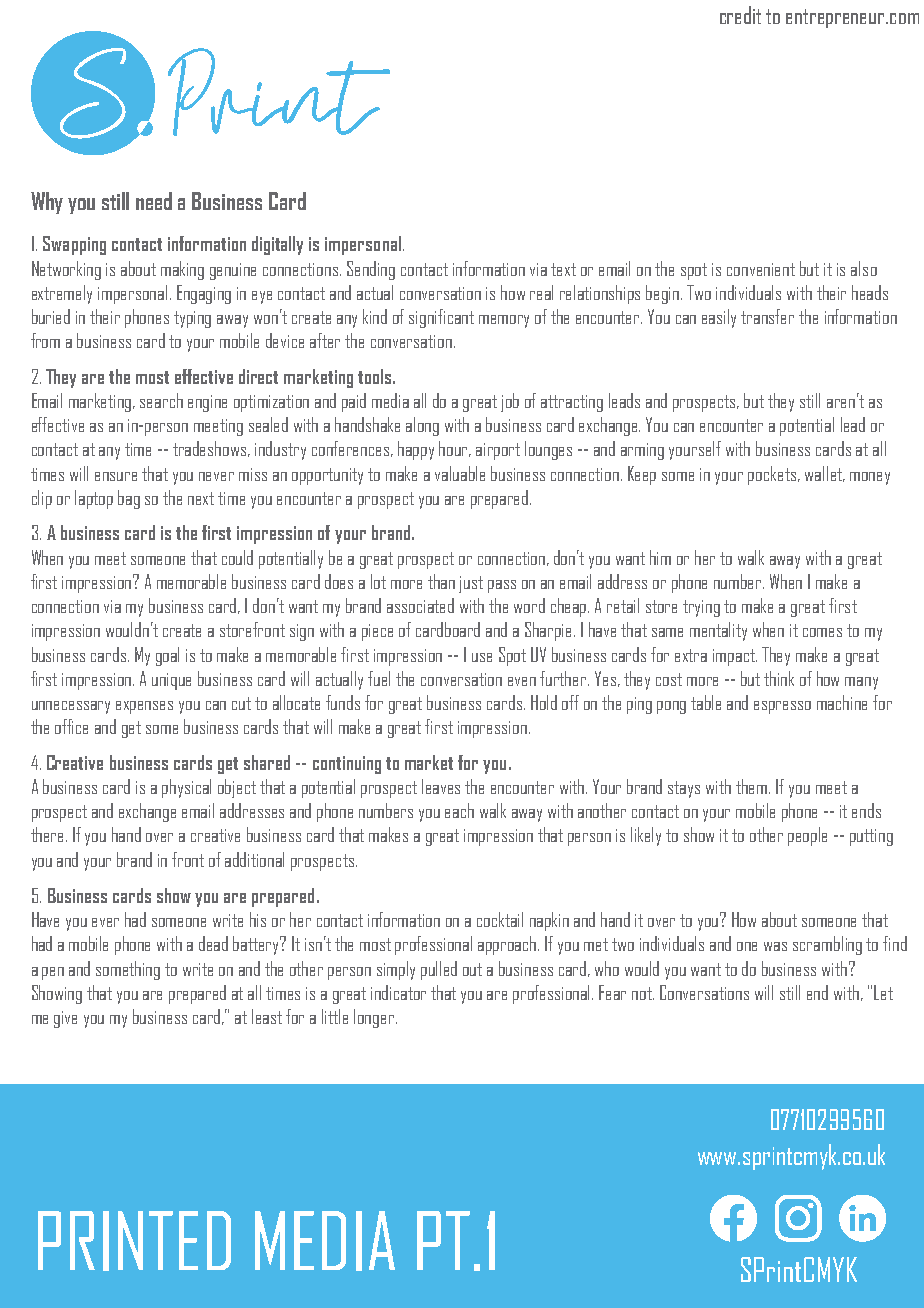  Describe the element at coordinates (154, 201) in the page. I see `need` at that location.
